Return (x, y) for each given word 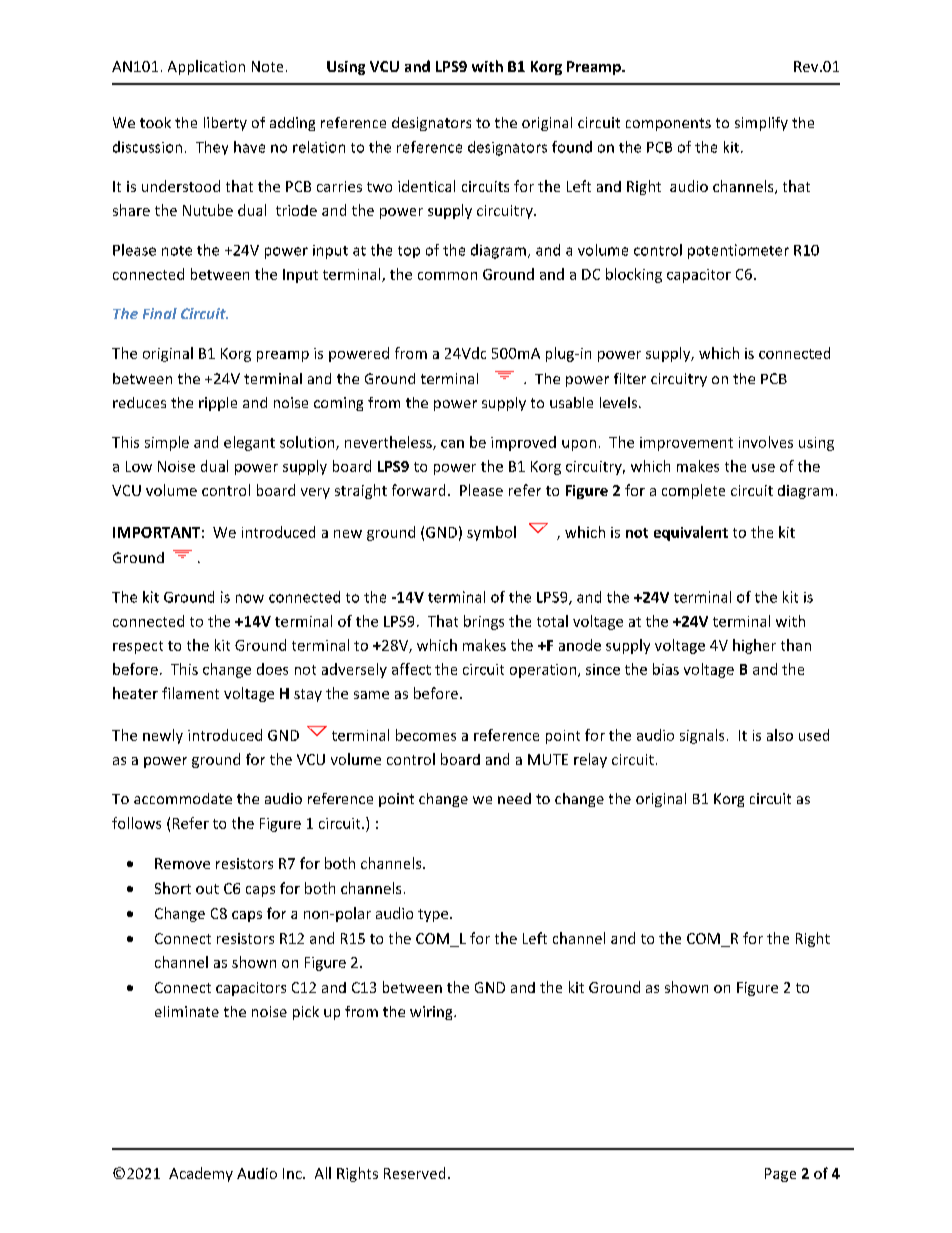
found (572, 147)
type (434, 915)
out (207, 889)
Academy (201, 1174)
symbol (491, 533)
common (447, 276)
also (780, 735)
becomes (426, 735)
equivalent (691, 533)
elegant (249, 443)
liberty (225, 124)
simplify (761, 124)
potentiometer (738, 251)
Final (160, 313)
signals (702, 736)
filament (190, 693)
